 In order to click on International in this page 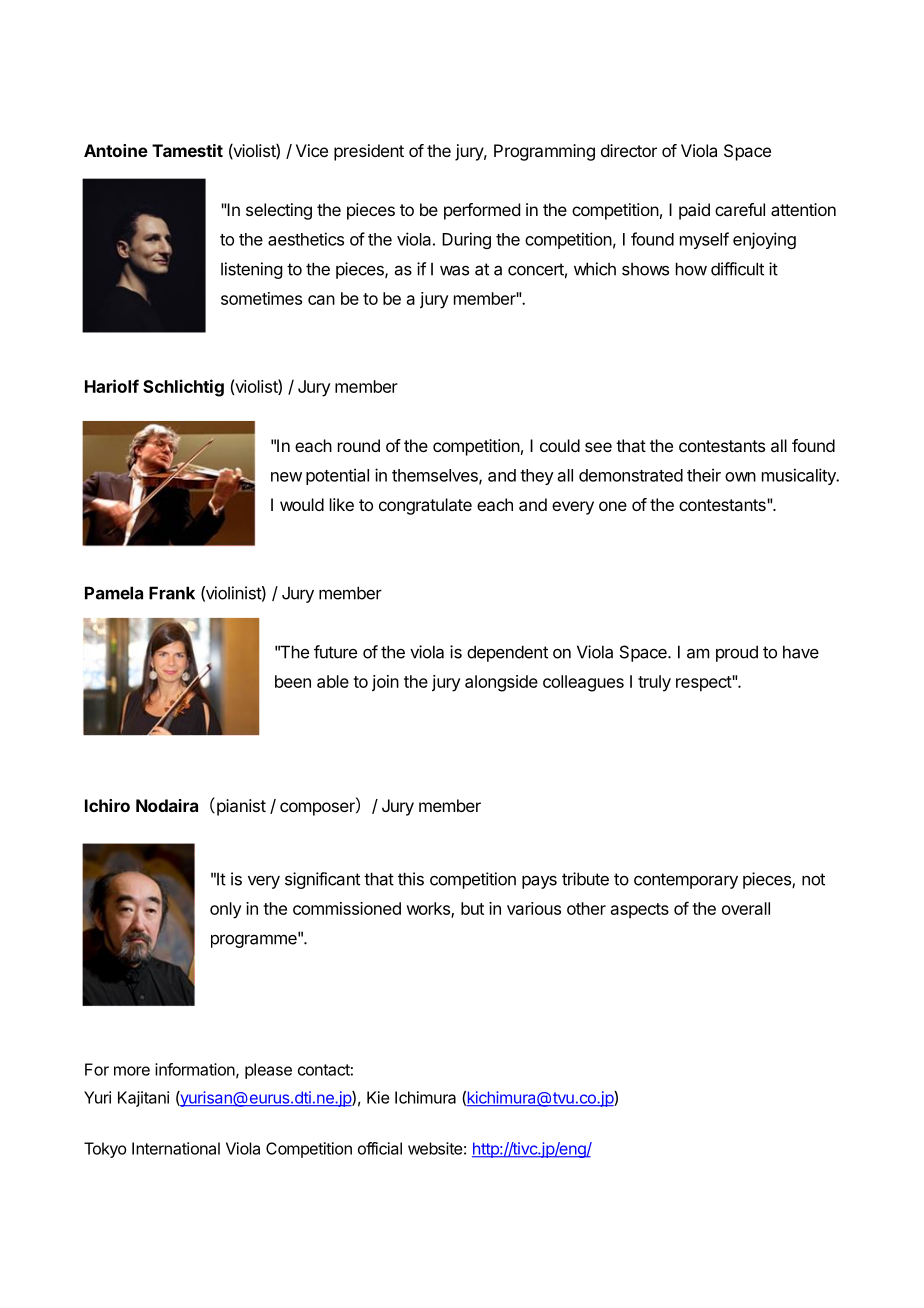, I will do `click(176, 1148)`.
